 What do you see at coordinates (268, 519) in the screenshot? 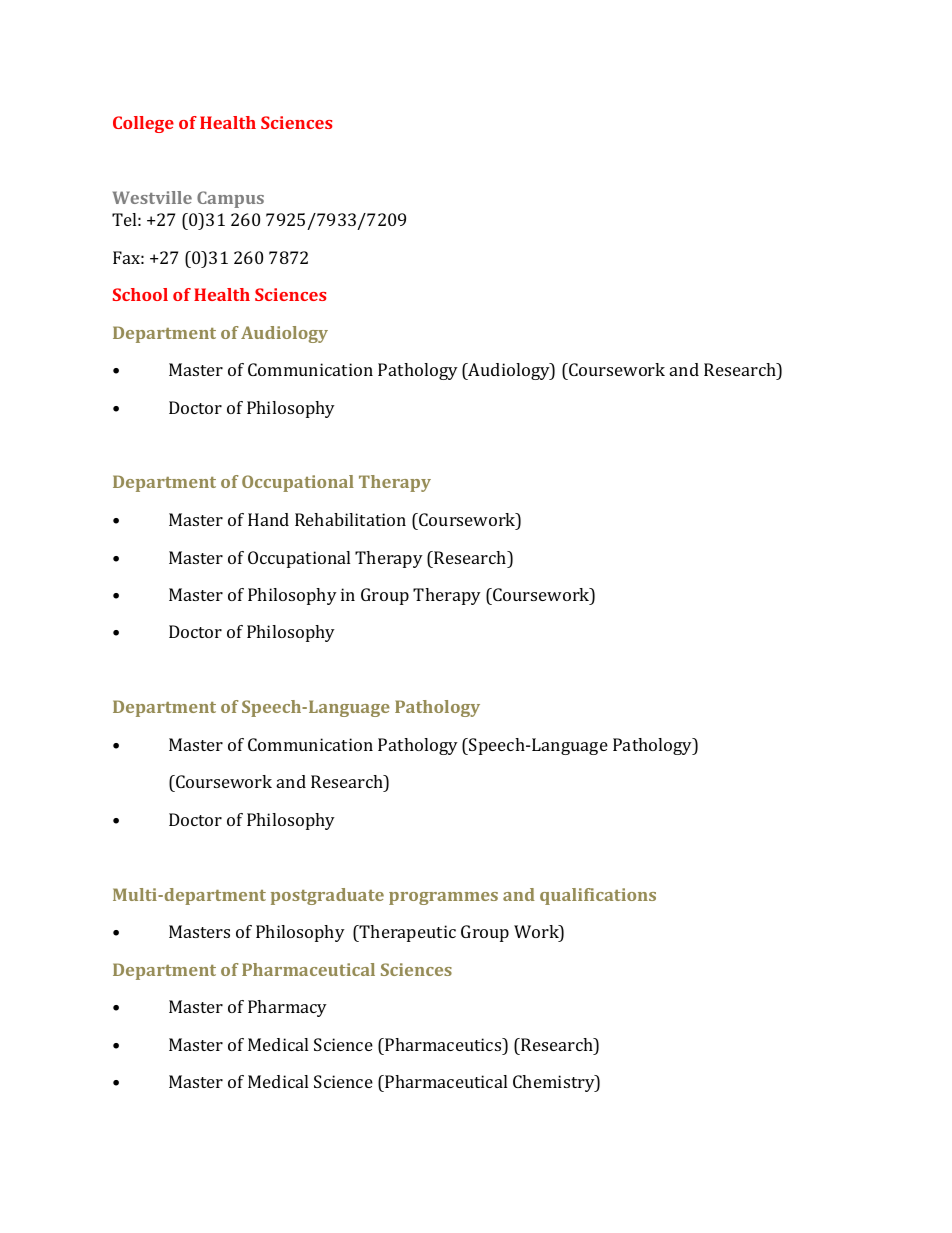
I see `Hand` at bounding box center [268, 519].
